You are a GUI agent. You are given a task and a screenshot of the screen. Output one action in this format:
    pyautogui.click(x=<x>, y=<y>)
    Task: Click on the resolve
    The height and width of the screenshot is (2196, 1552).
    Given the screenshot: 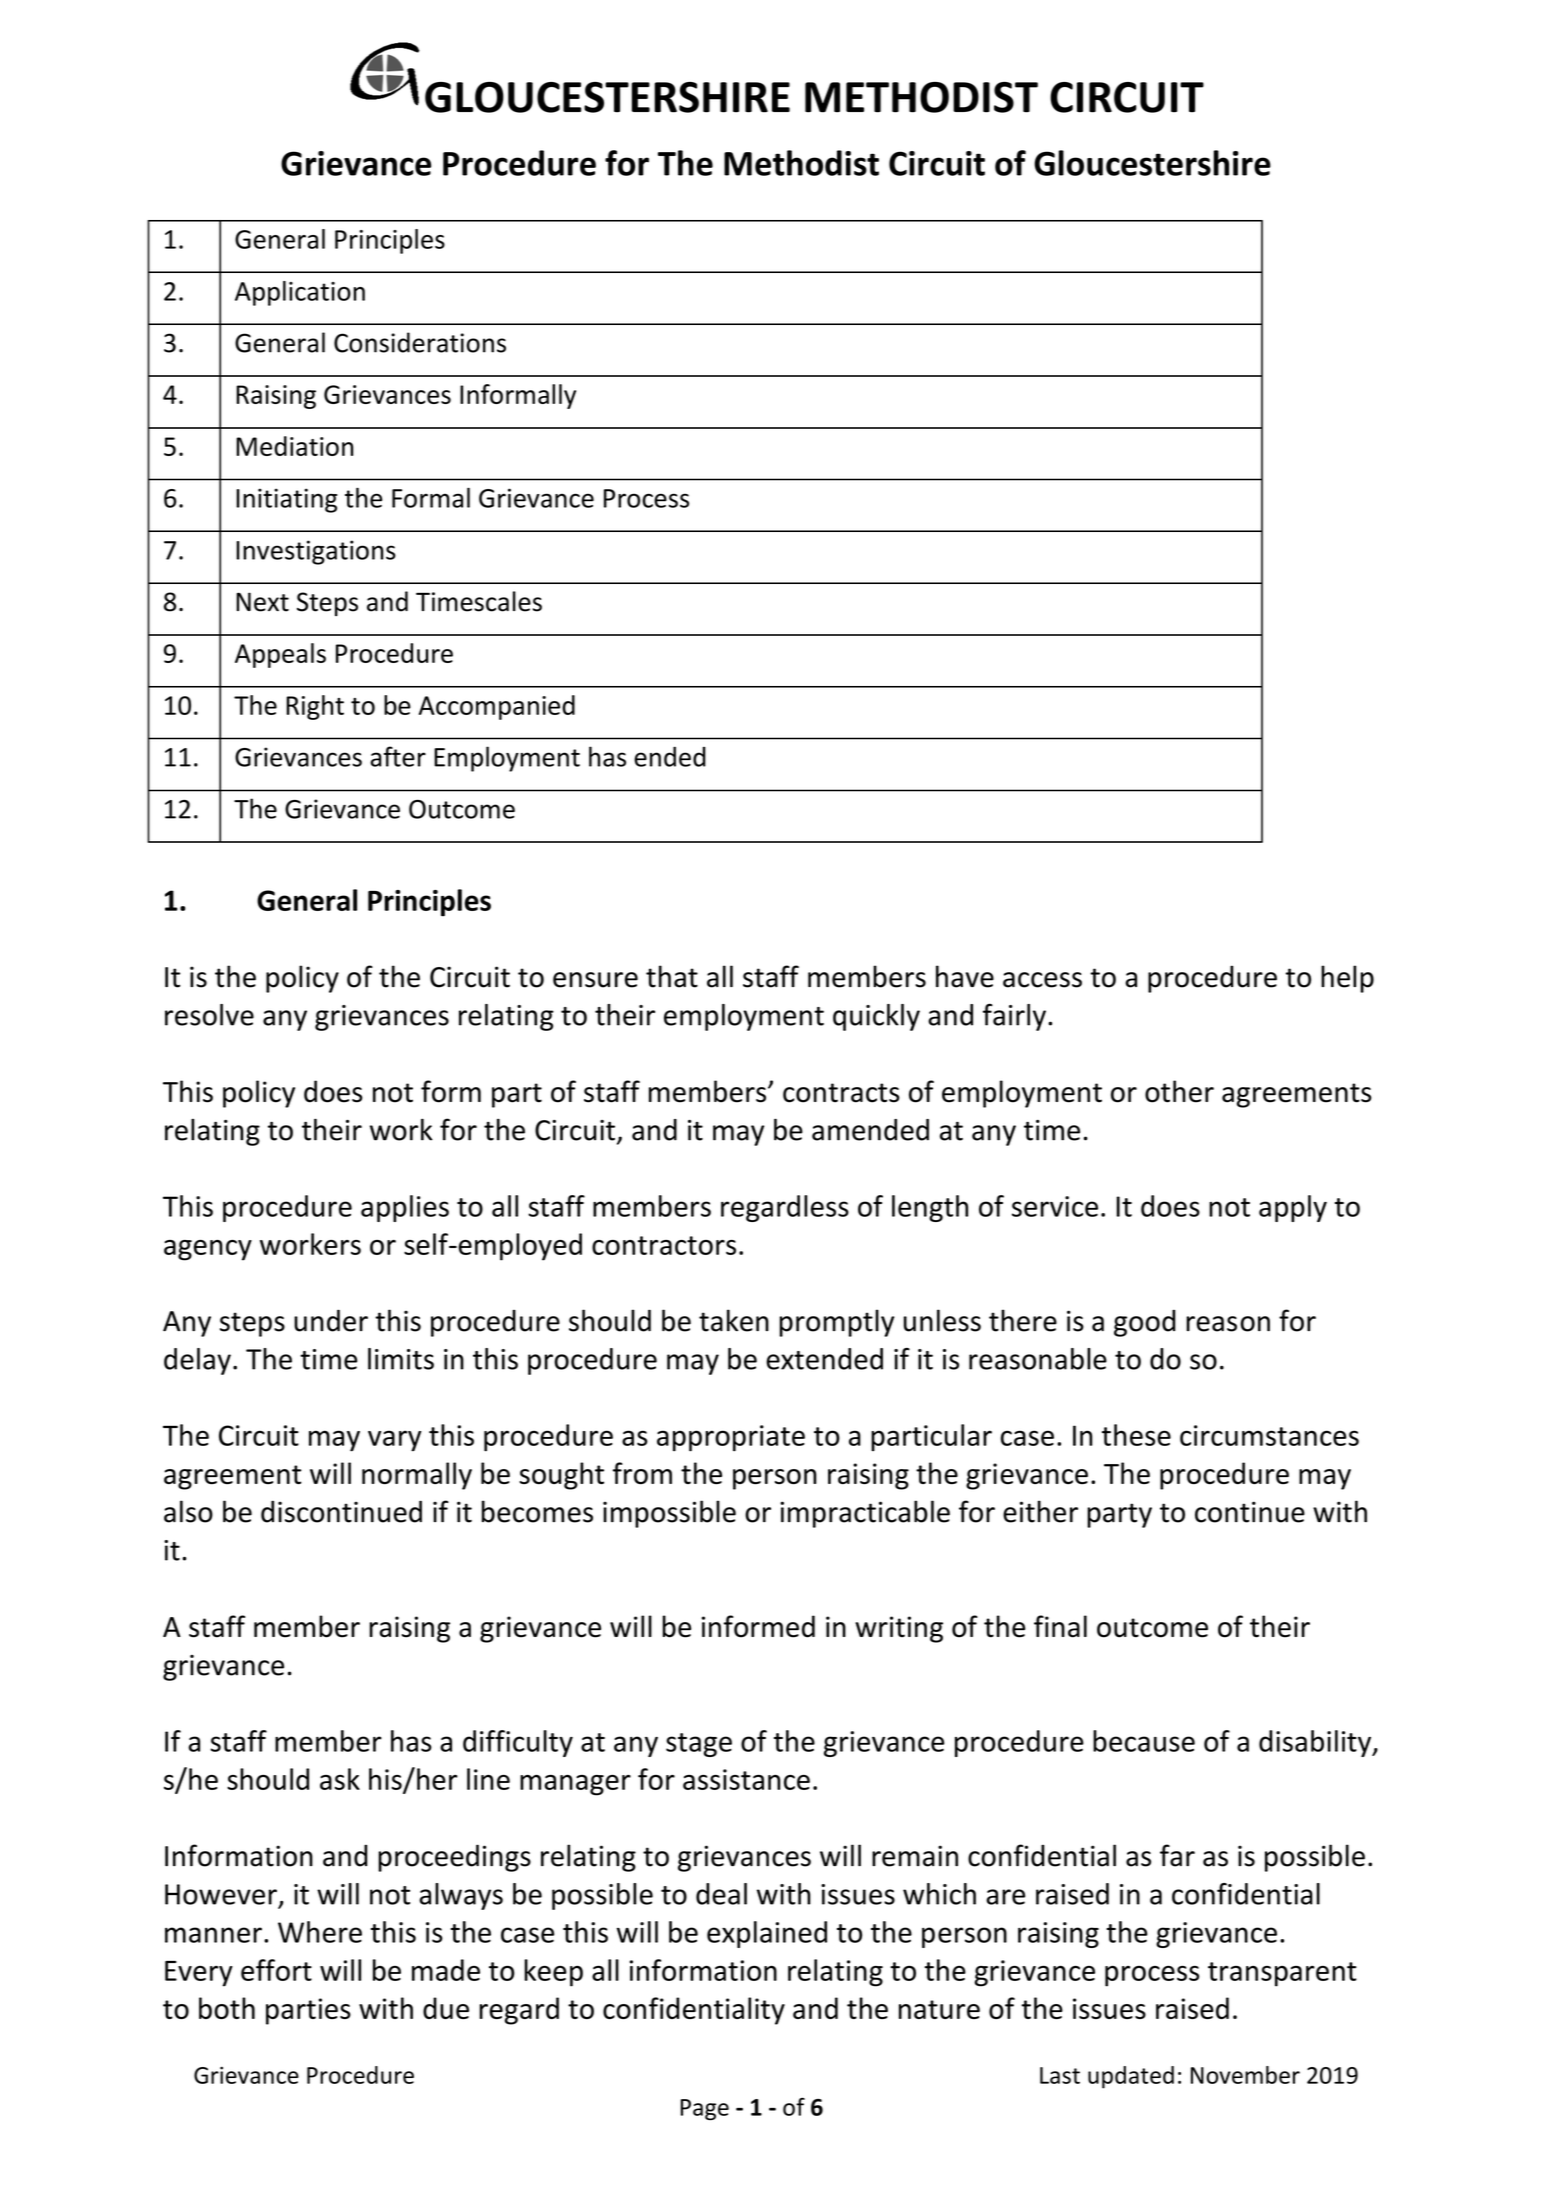 What is the action you would take?
    pyautogui.click(x=209, y=1015)
